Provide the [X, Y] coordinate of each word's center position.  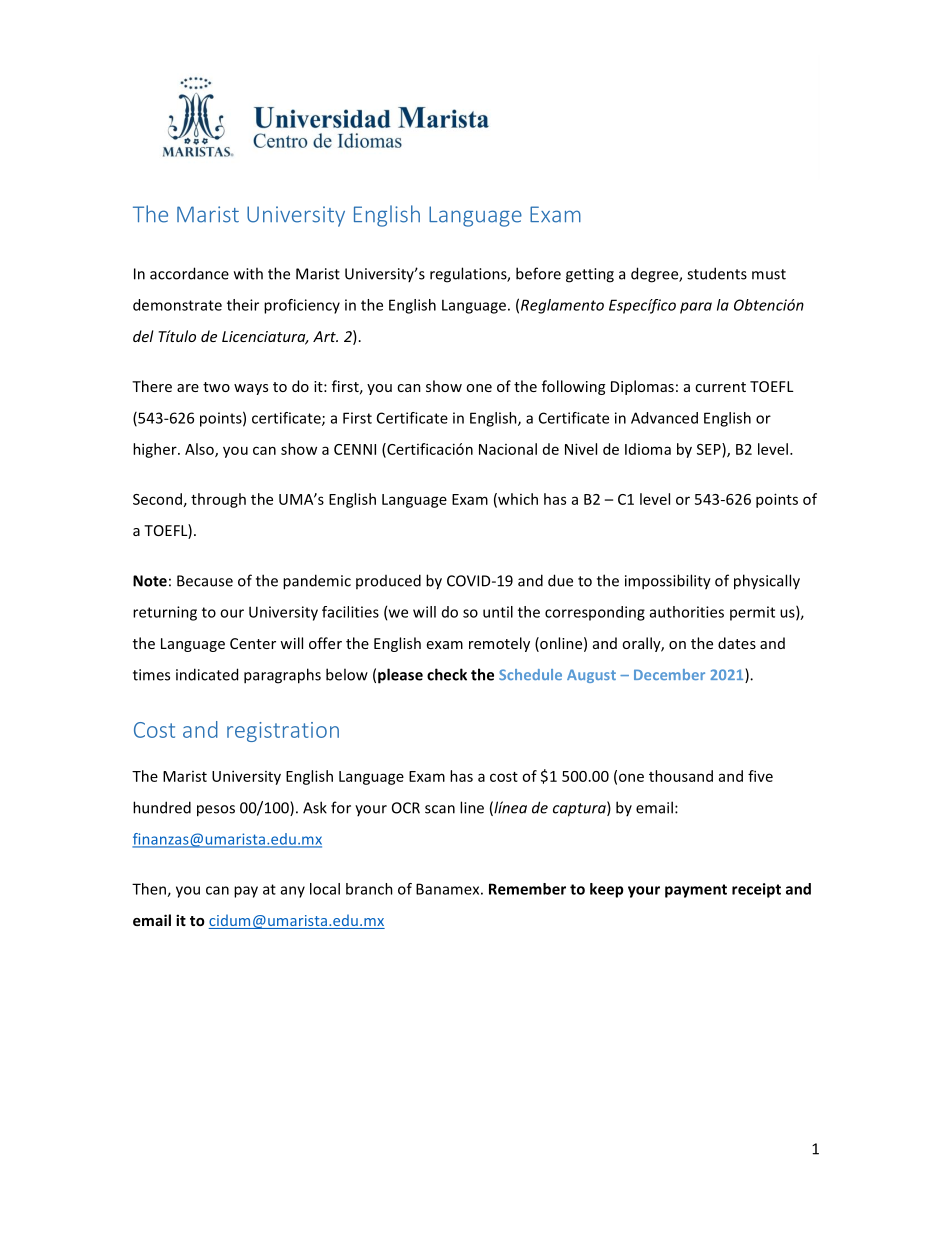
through [218, 500]
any [293, 892]
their [243, 305]
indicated [207, 674]
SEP [710, 449]
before [538, 273]
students [717, 273]
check [447, 674]
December [669, 674]
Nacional [508, 449]
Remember [527, 889]
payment [696, 891]
